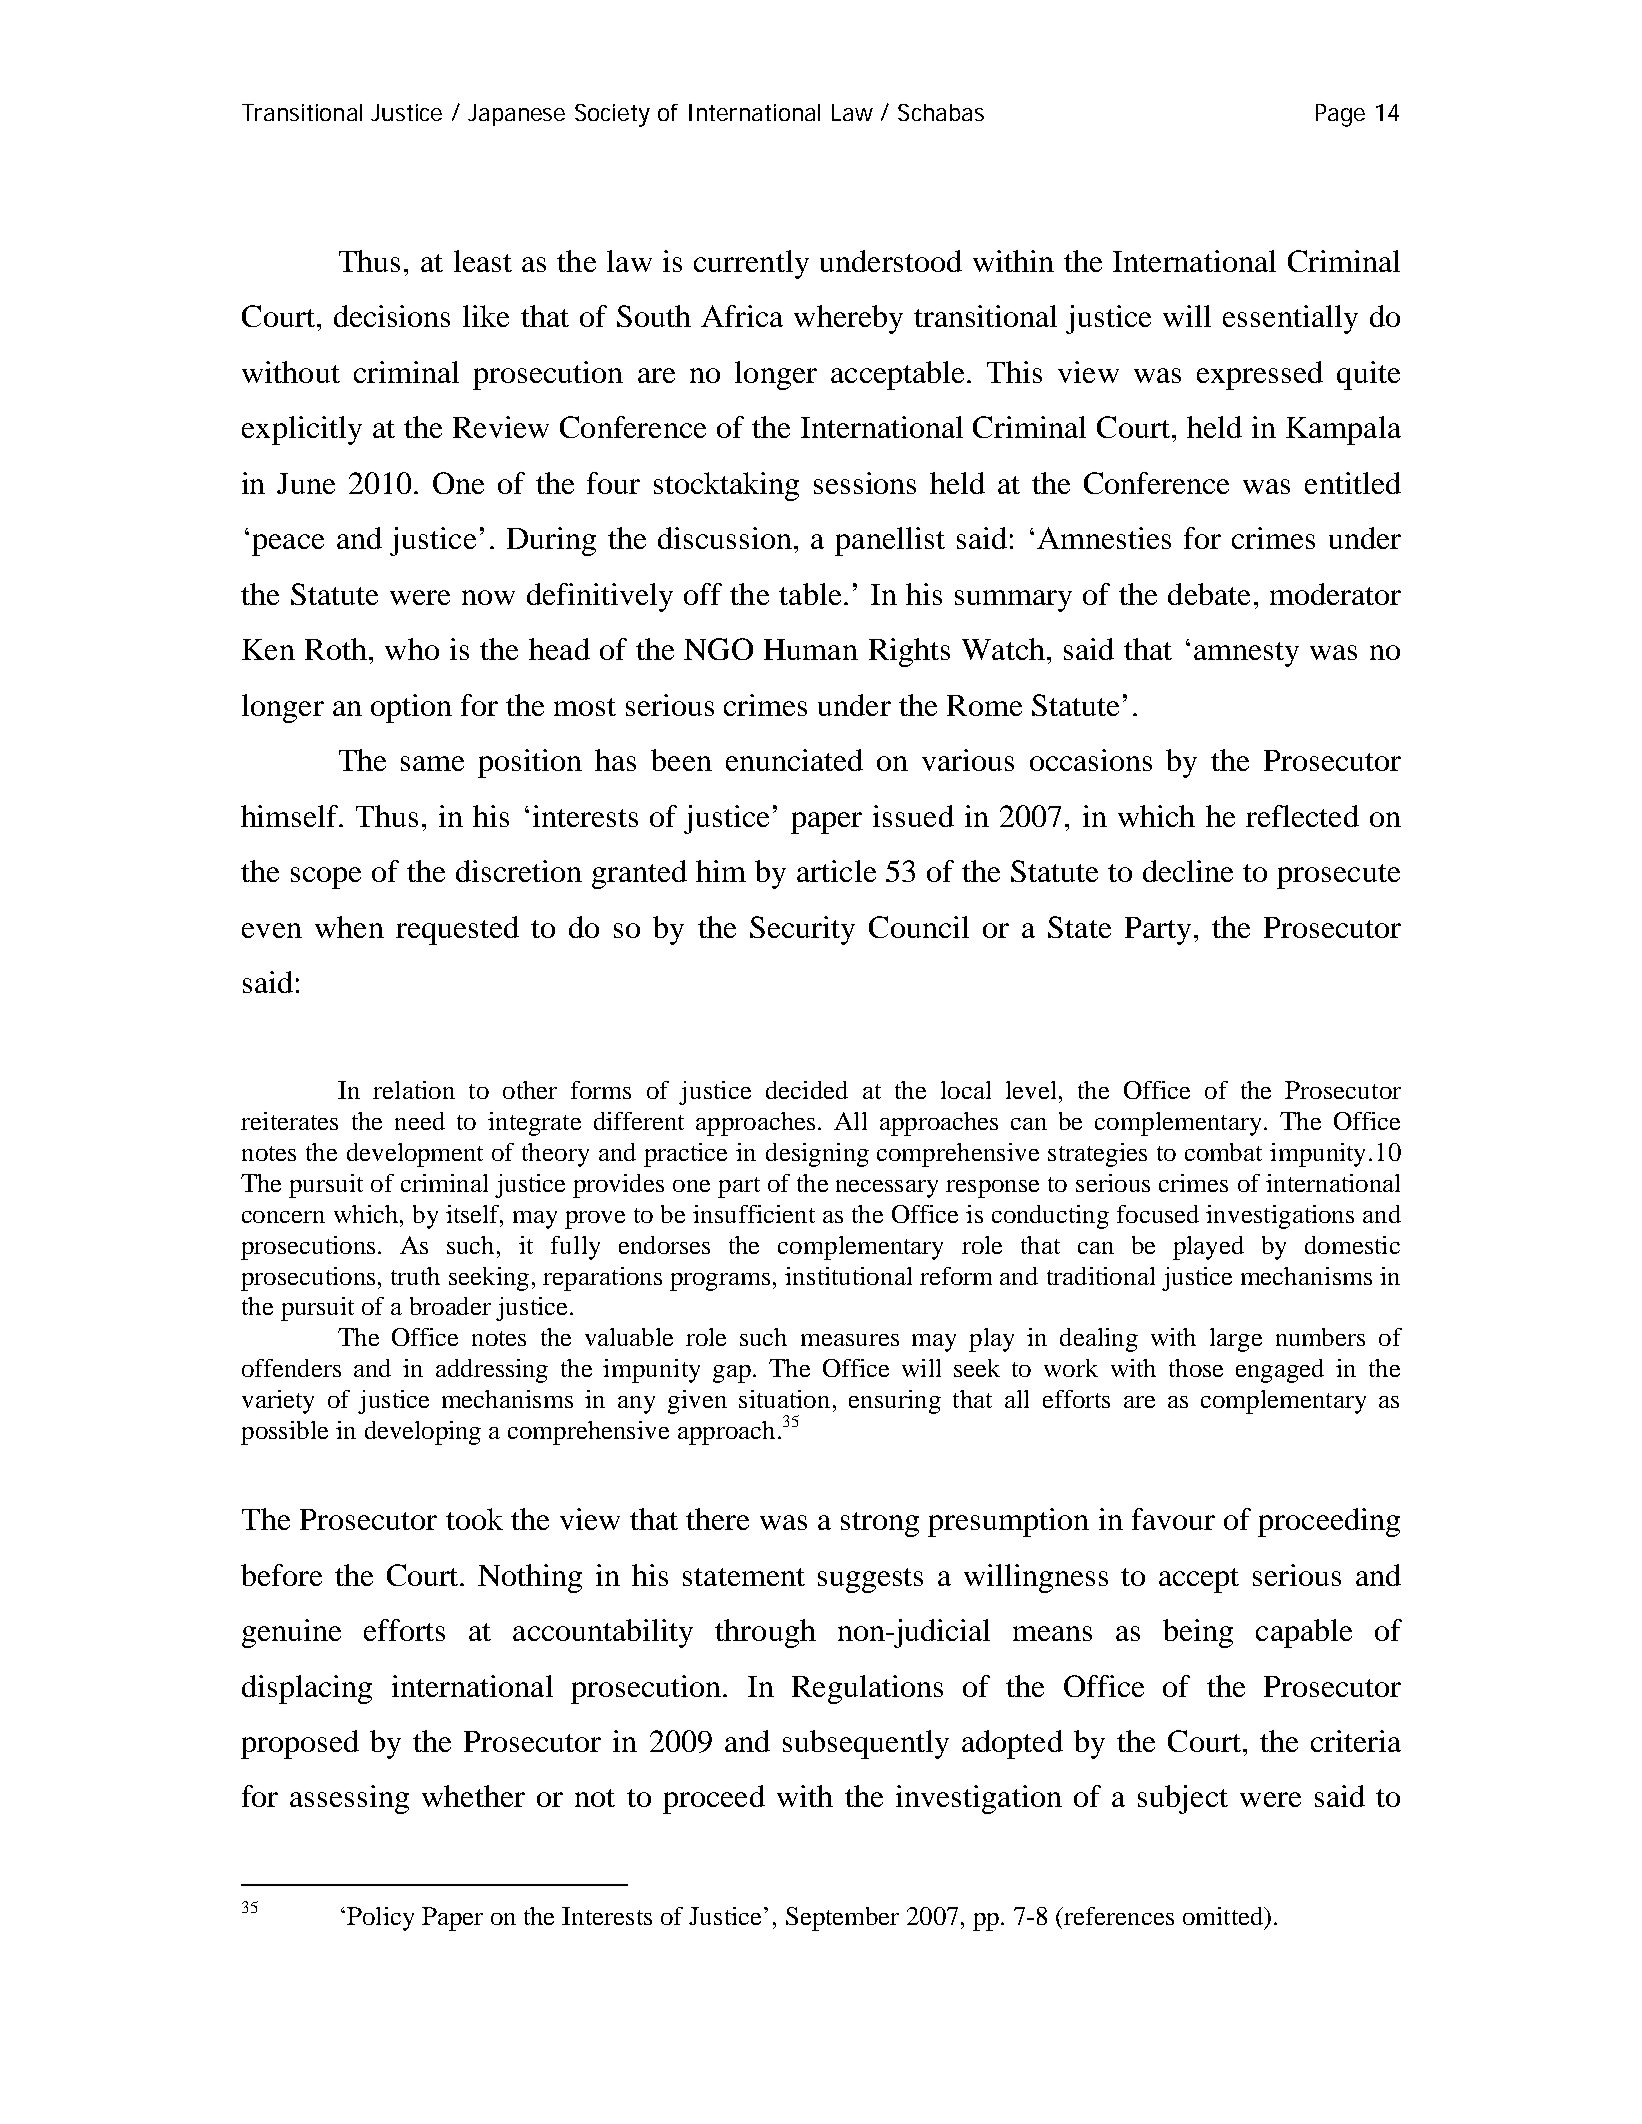  Describe the element at coordinates (751, 264) in the document. I see `currently` at that location.
